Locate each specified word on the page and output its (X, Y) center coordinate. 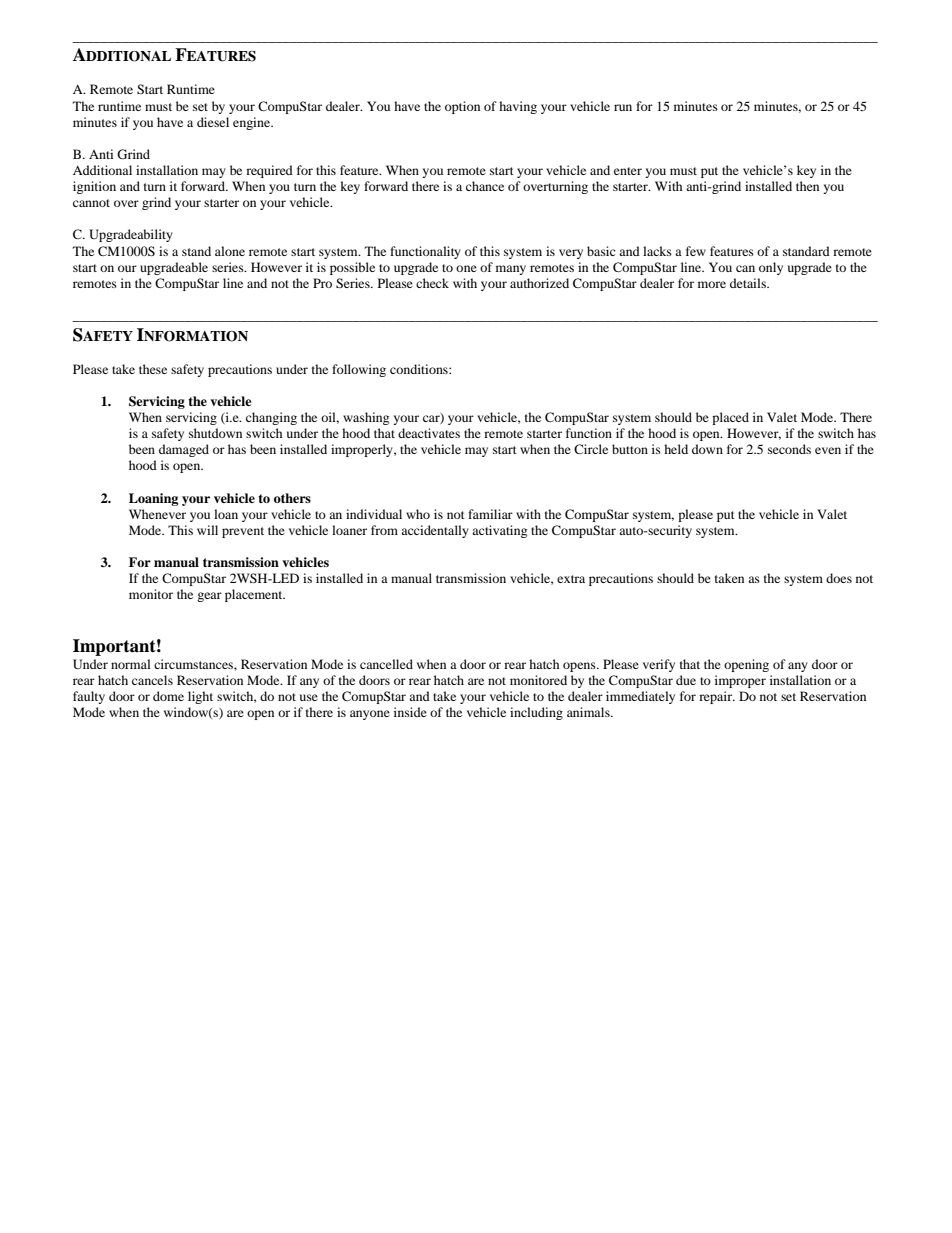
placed (730, 418)
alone (230, 251)
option (462, 107)
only (771, 268)
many (511, 270)
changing (271, 418)
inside (410, 712)
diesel (213, 122)
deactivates (429, 433)
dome (168, 696)
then (807, 186)
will (207, 530)
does (839, 578)
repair (716, 697)
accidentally (435, 531)
